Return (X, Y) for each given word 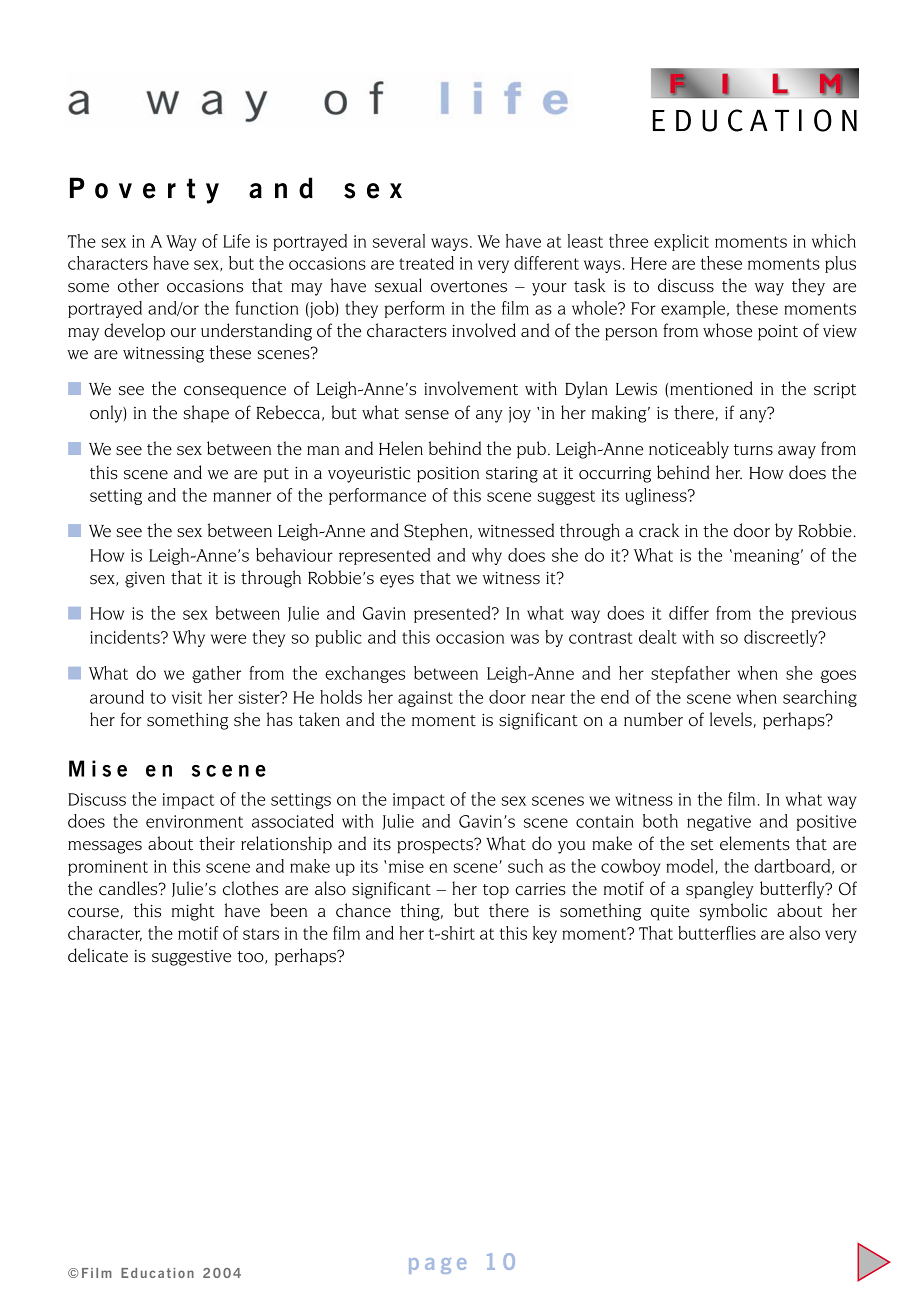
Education (157, 1273)
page (438, 1266)
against (425, 699)
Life (236, 241)
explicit (681, 242)
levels (732, 720)
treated (426, 263)
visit (187, 697)
